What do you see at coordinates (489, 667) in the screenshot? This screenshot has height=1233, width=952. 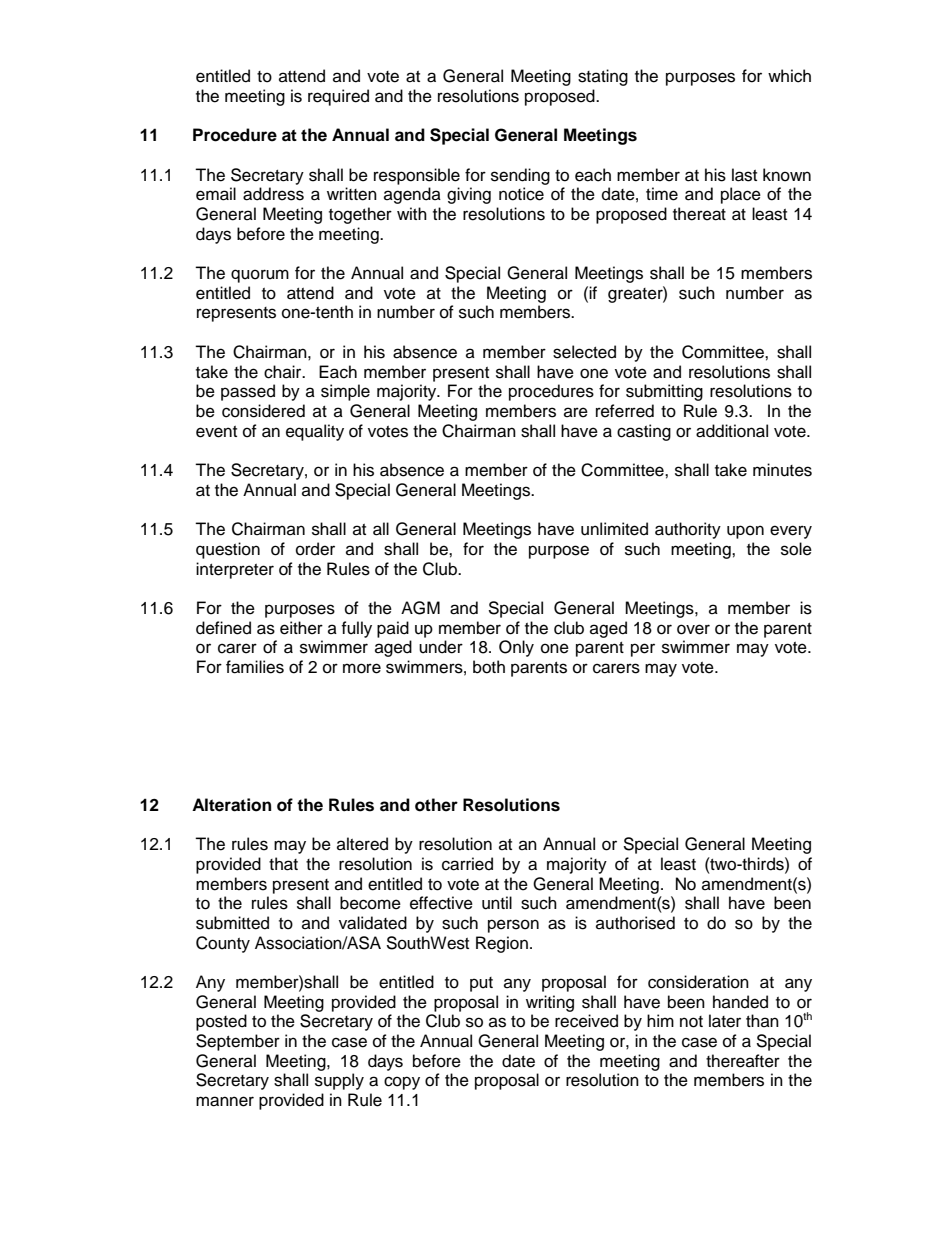 I see `both` at bounding box center [489, 667].
